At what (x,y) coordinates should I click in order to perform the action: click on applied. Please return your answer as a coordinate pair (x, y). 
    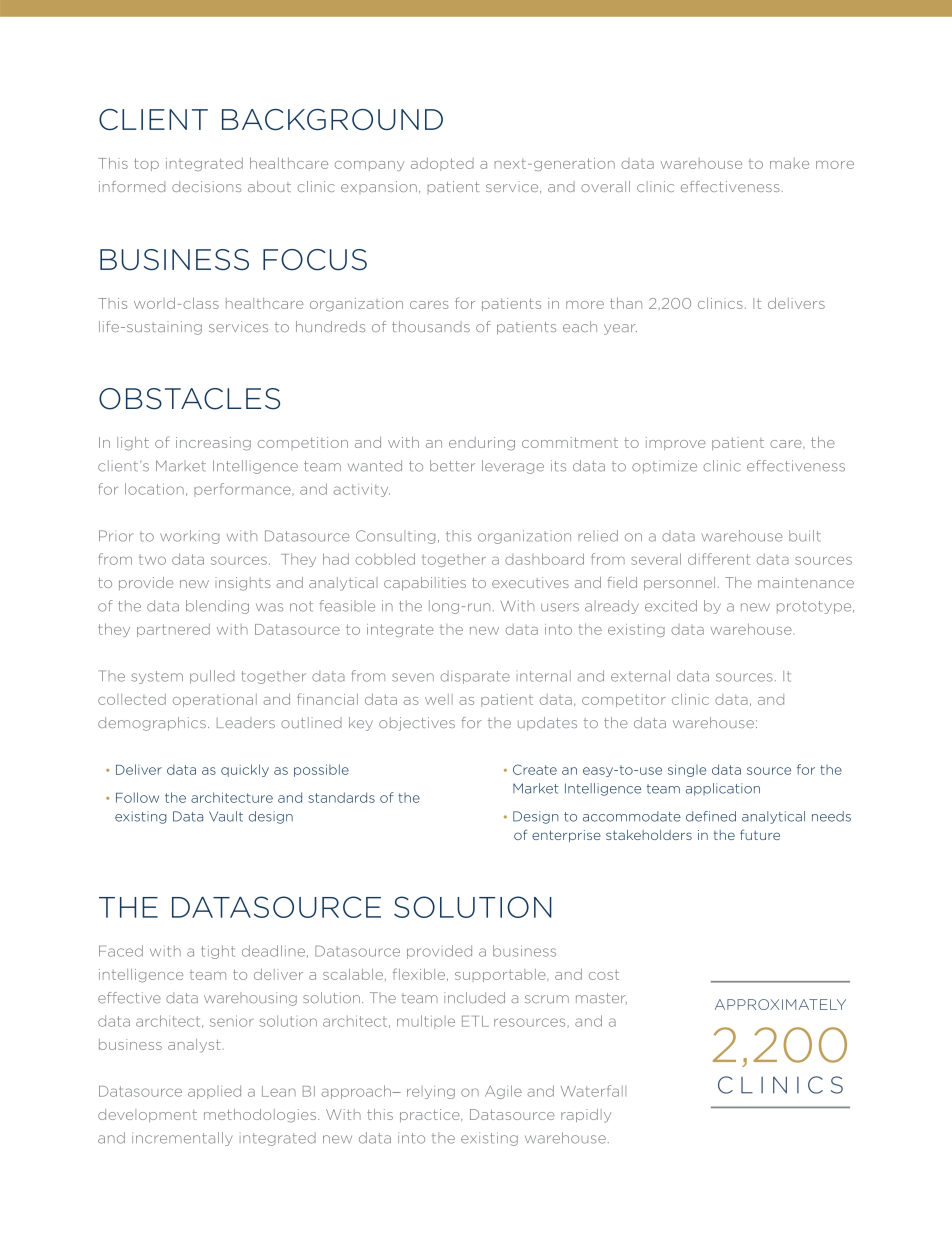
    Looking at the image, I should click on (214, 1092).
